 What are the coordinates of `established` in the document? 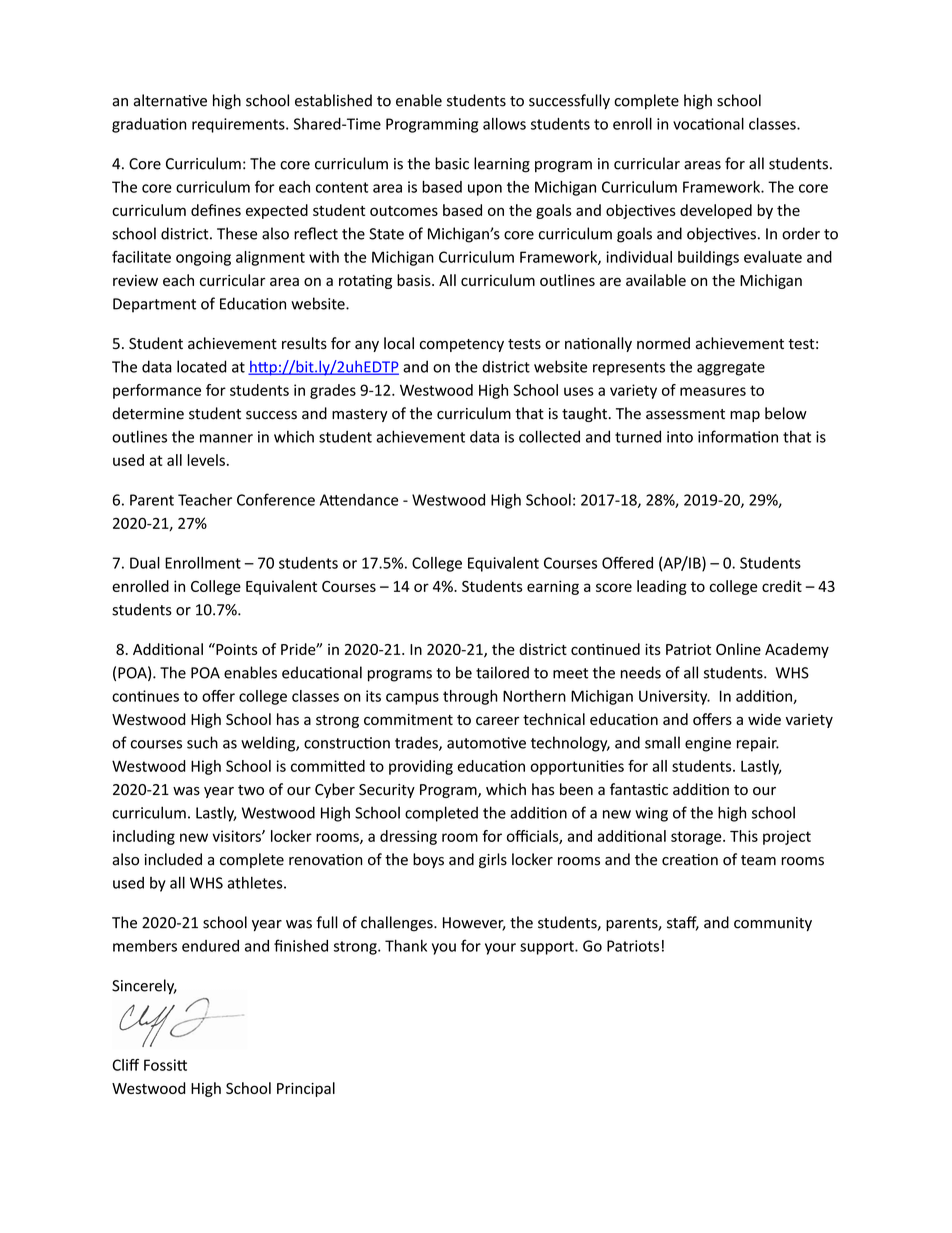 It's located at (333, 100).
